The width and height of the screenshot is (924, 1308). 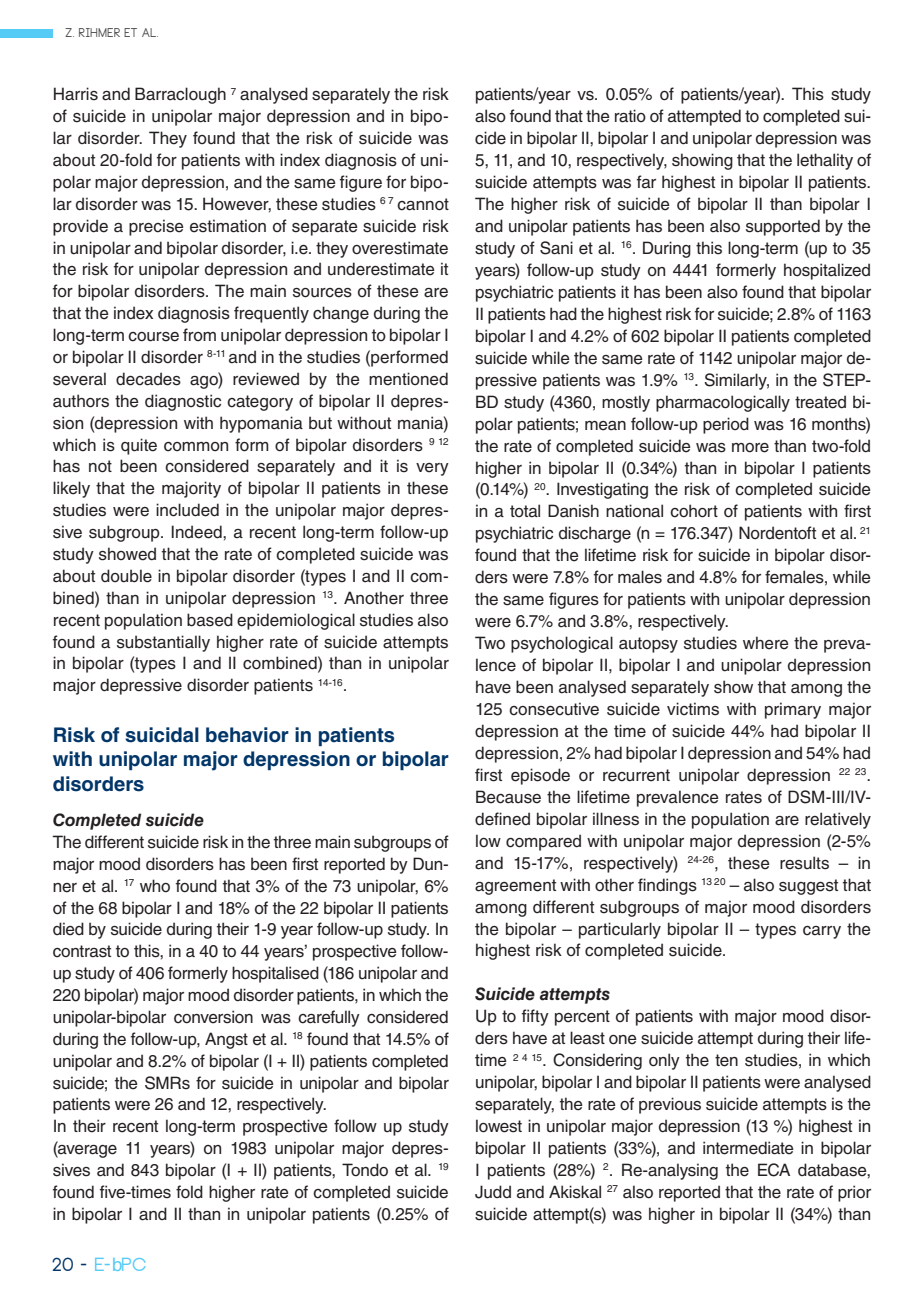 I want to click on where, so click(x=766, y=643).
